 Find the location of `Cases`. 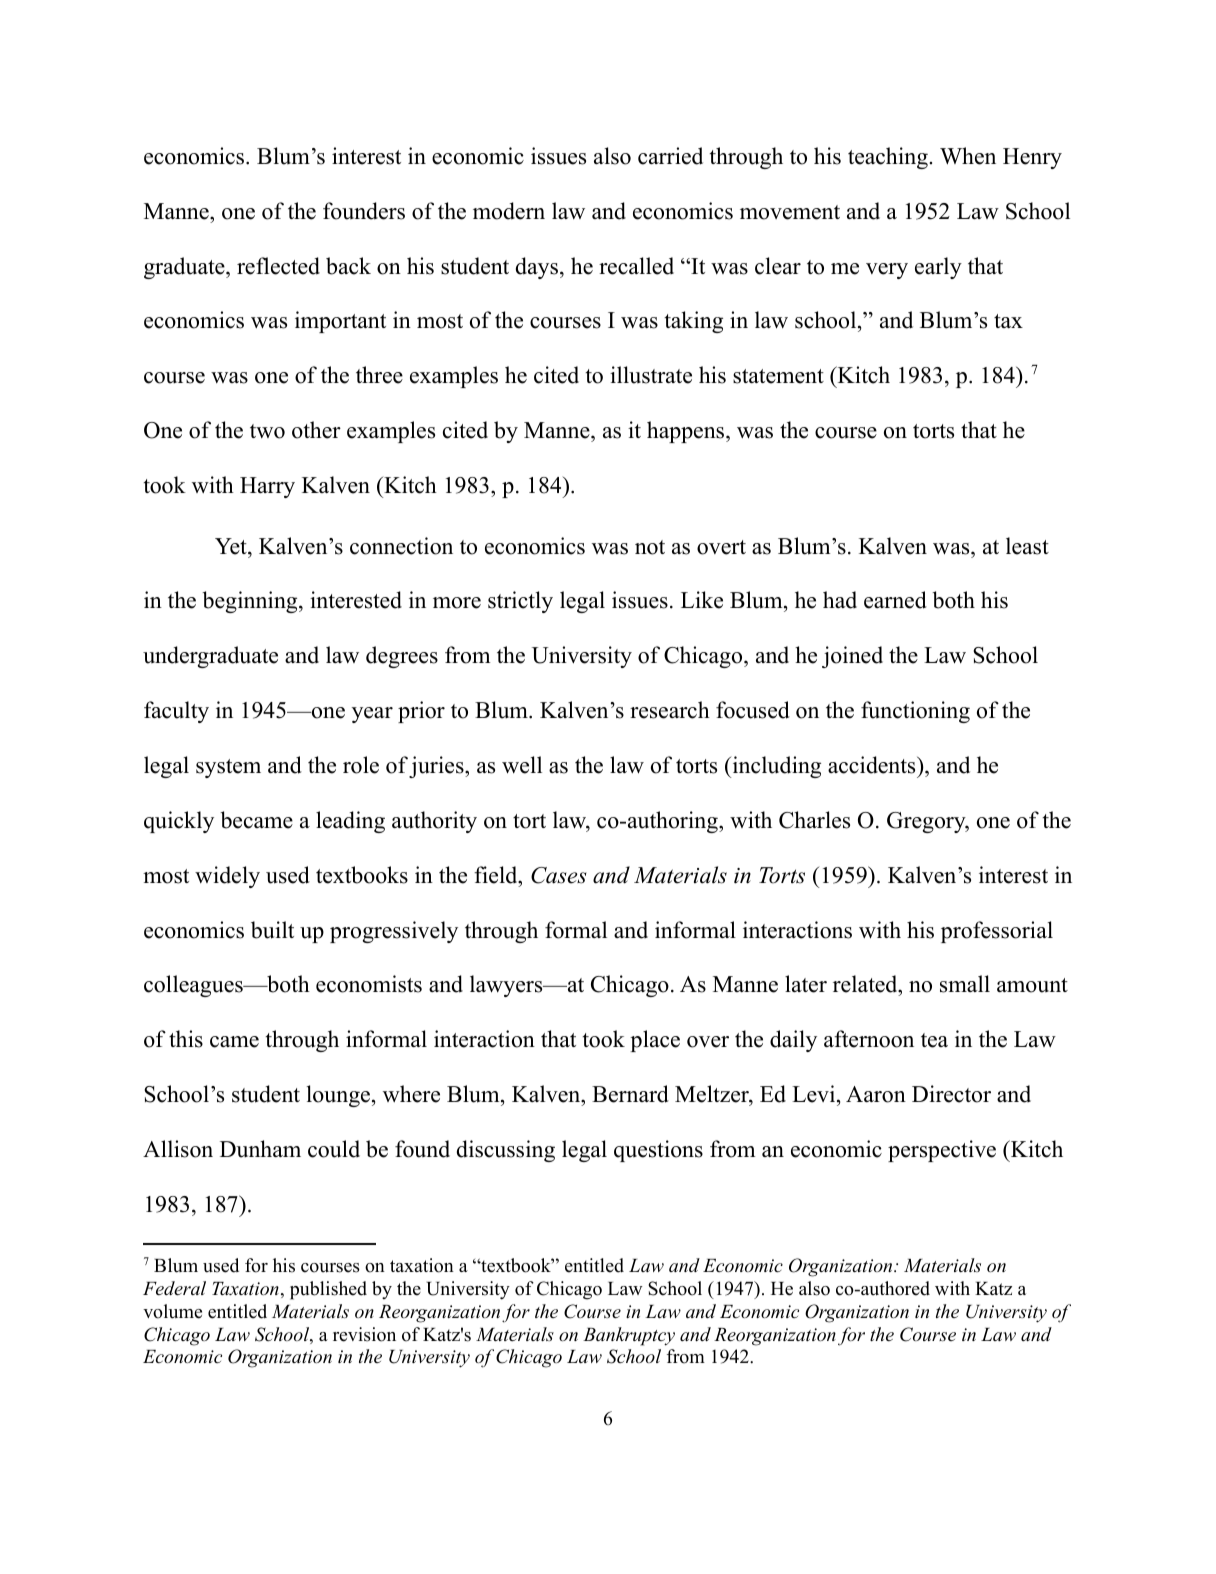

Cases is located at coordinates (558, 875).
